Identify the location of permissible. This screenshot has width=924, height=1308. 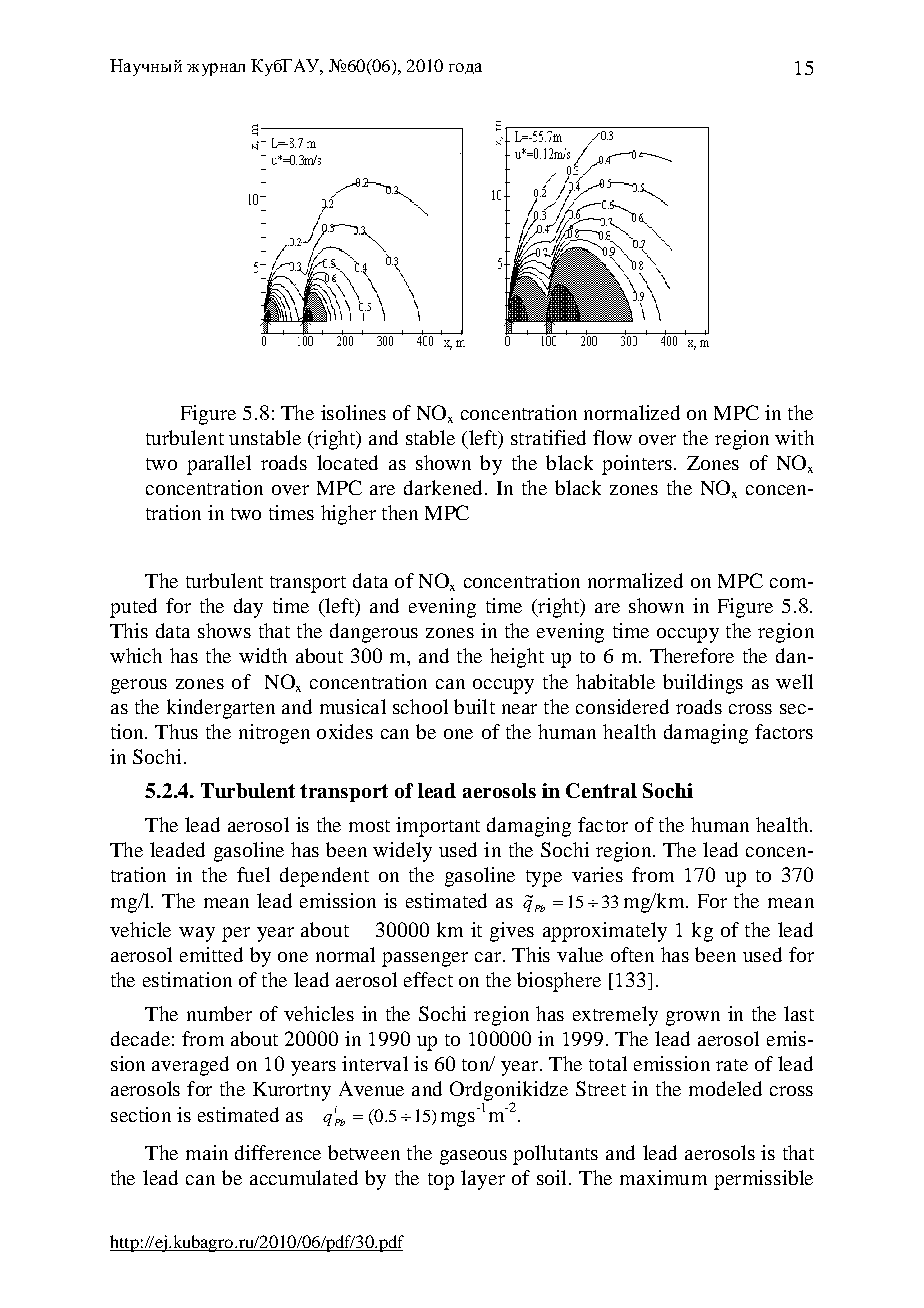
(763, 1180).
